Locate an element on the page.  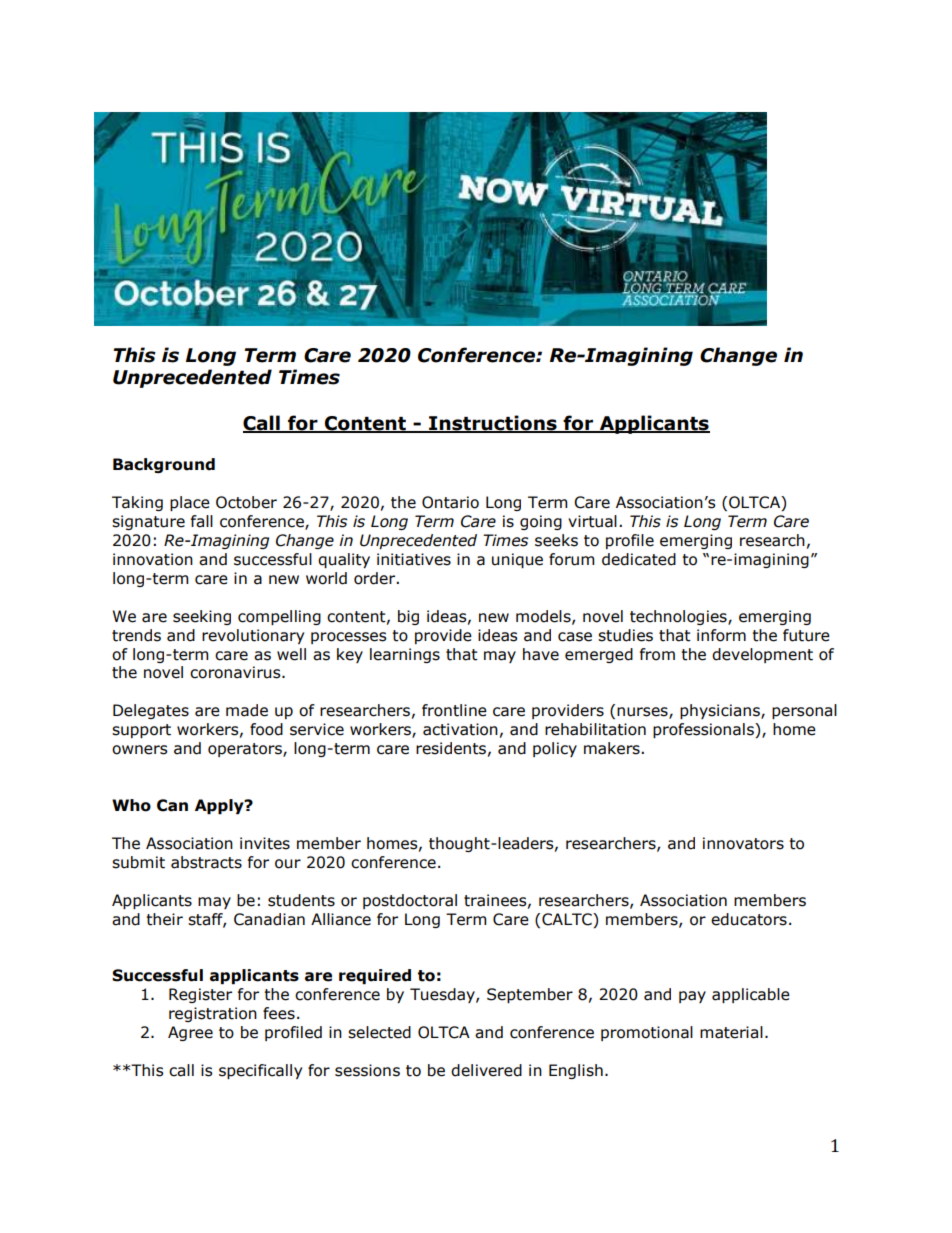
Instructions is located at coordinates (493, 424).
